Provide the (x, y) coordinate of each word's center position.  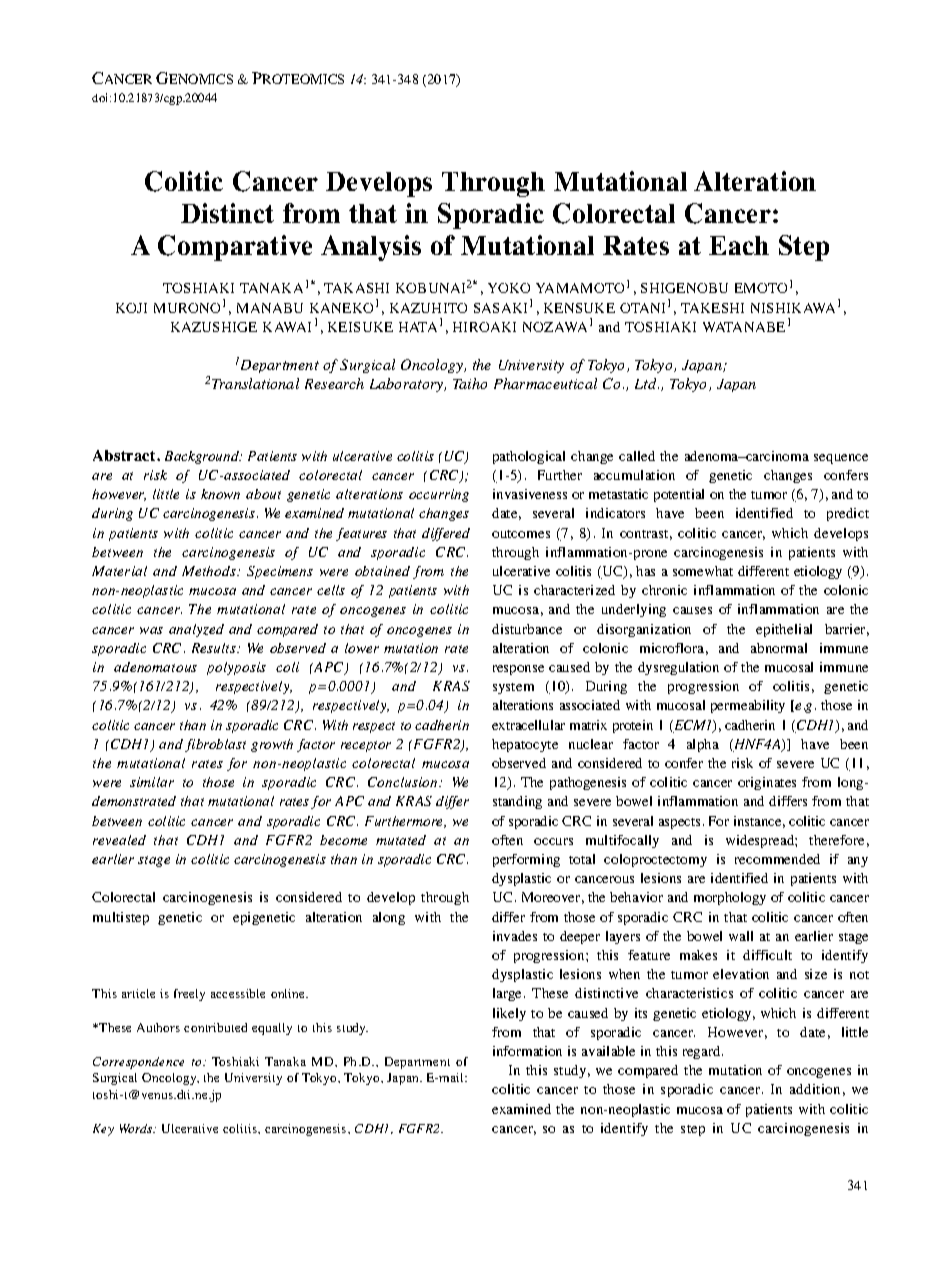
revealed (119, 840)
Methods (210, 571)
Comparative (235, 248)
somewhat (703, 571)
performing (526, 860)
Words (137, 1128)
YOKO (509, 288)
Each (739, 245)
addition (815, 1089)
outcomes (521, 534)
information (527, 1051)
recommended (777, 859)
